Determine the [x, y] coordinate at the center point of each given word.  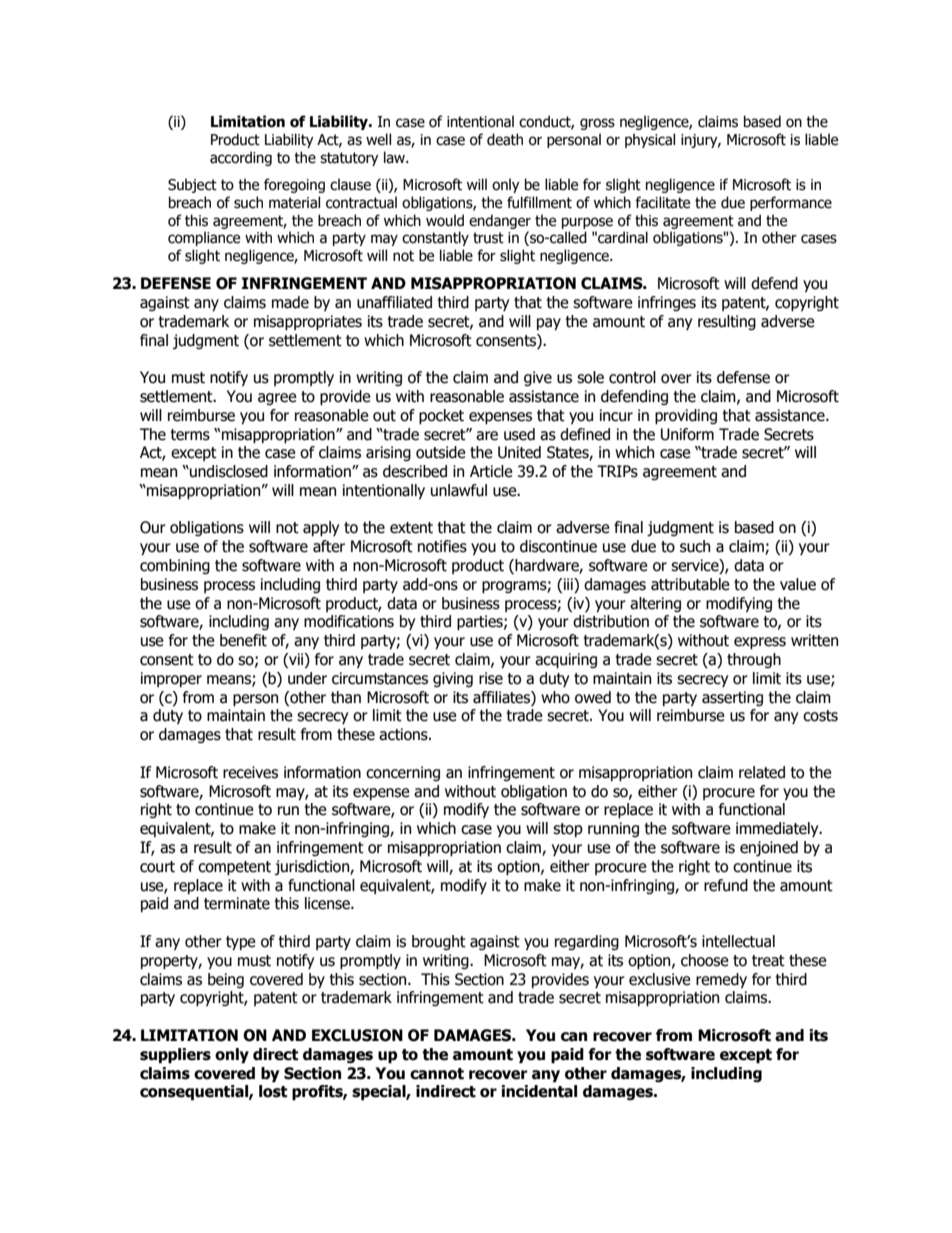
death [505, 139]
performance [791, 203]
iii [568, 584]
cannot [437, 1074]
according [241, 158]
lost [273, 1091]
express [760, 643]
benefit [243, 640]
